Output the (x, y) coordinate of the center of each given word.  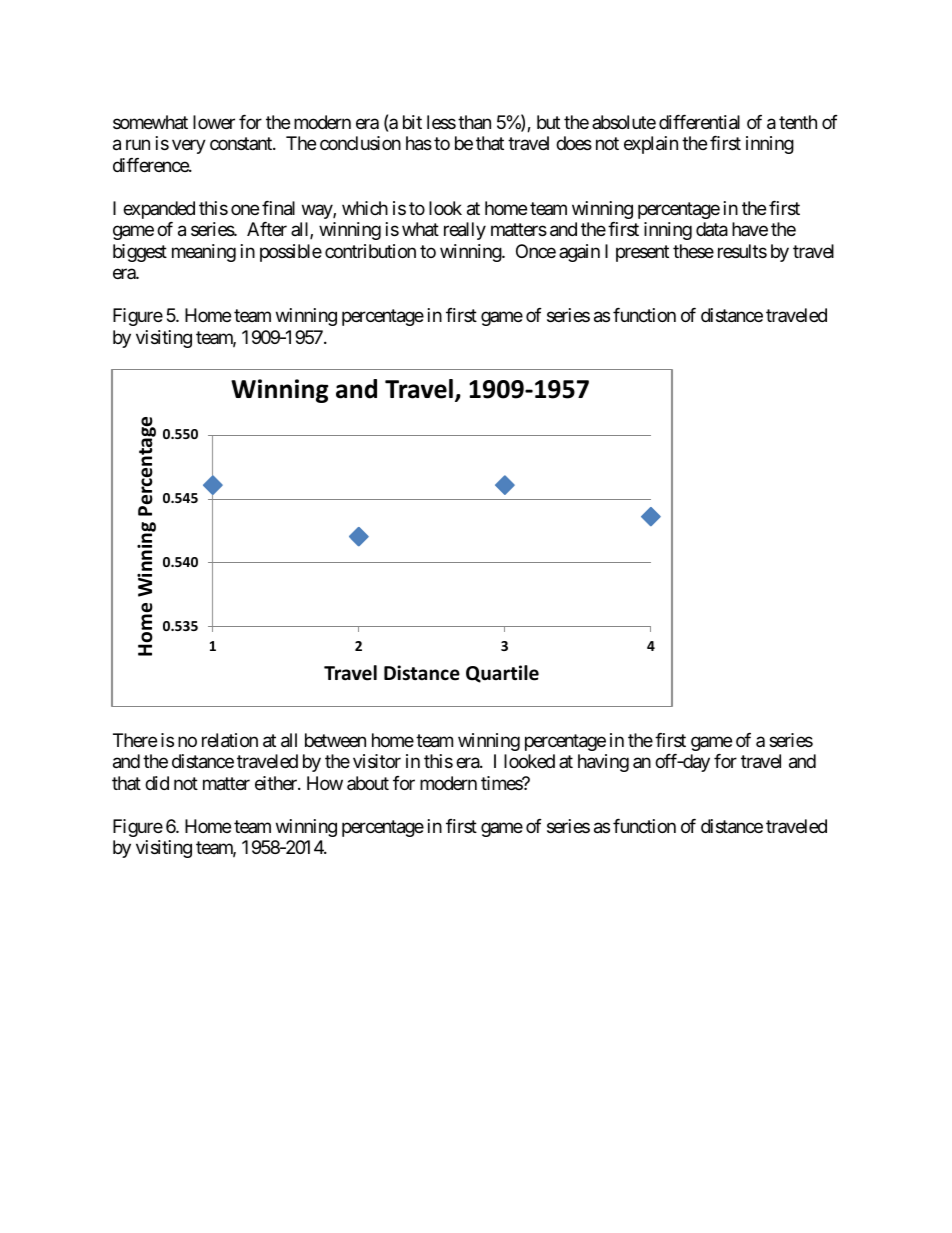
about (368, 783)
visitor (377, 761)
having (603, 763)
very (189, 147)
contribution (370, 251)
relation (230, 740)
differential (699, 122)
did (157, 783)
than (474, 122)
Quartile (502, 674)
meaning (204, 253)
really (465, 231)
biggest (140, 253)
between (335, 740)
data (712, 229)
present (642, 253)
